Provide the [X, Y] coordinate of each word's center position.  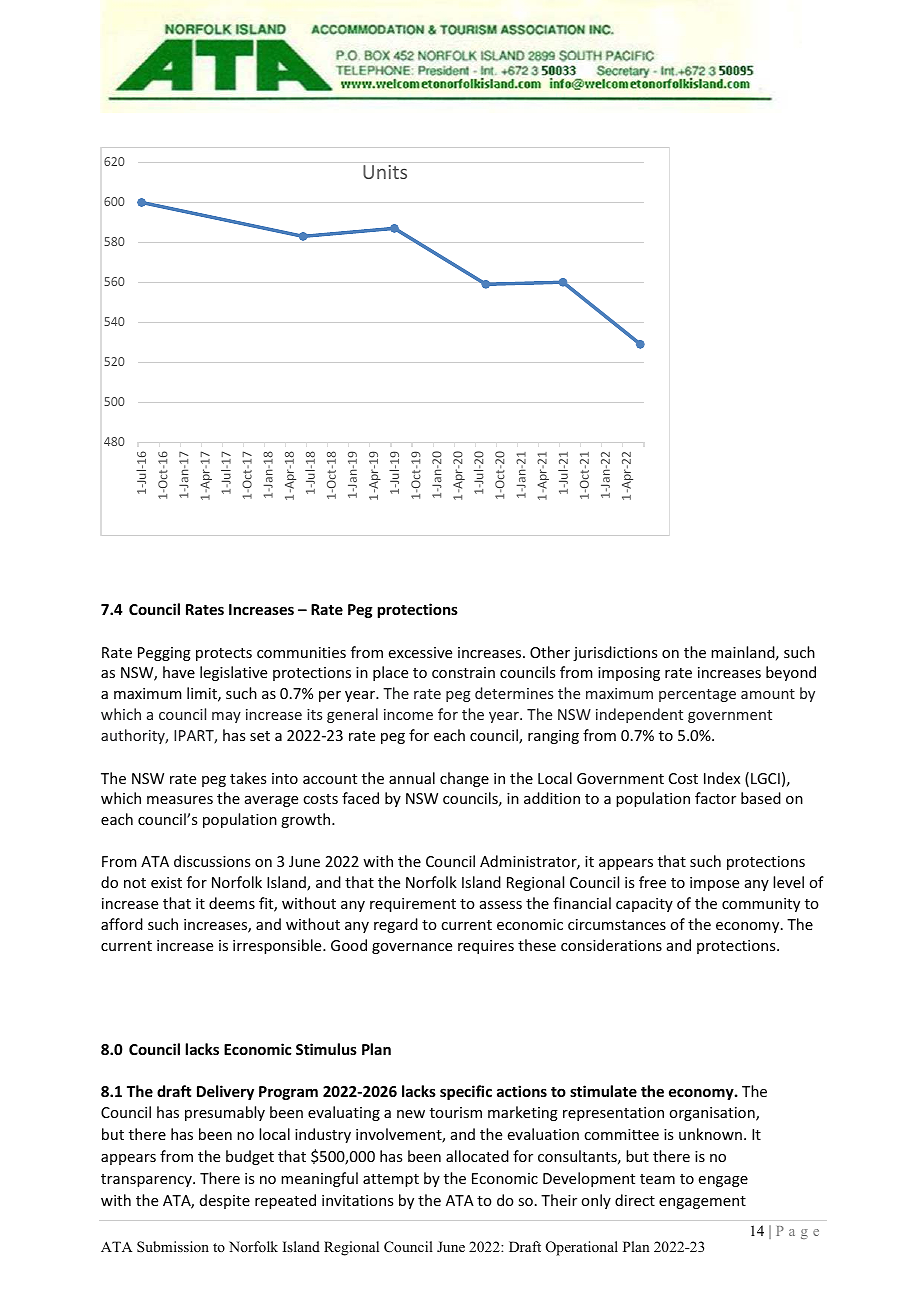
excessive [420, 652]
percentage [697, 695]
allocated [477, 1156]
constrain [463, 672]
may [226, 717]
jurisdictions [615, 653]
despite [225, 1201]
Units [385, 172]
